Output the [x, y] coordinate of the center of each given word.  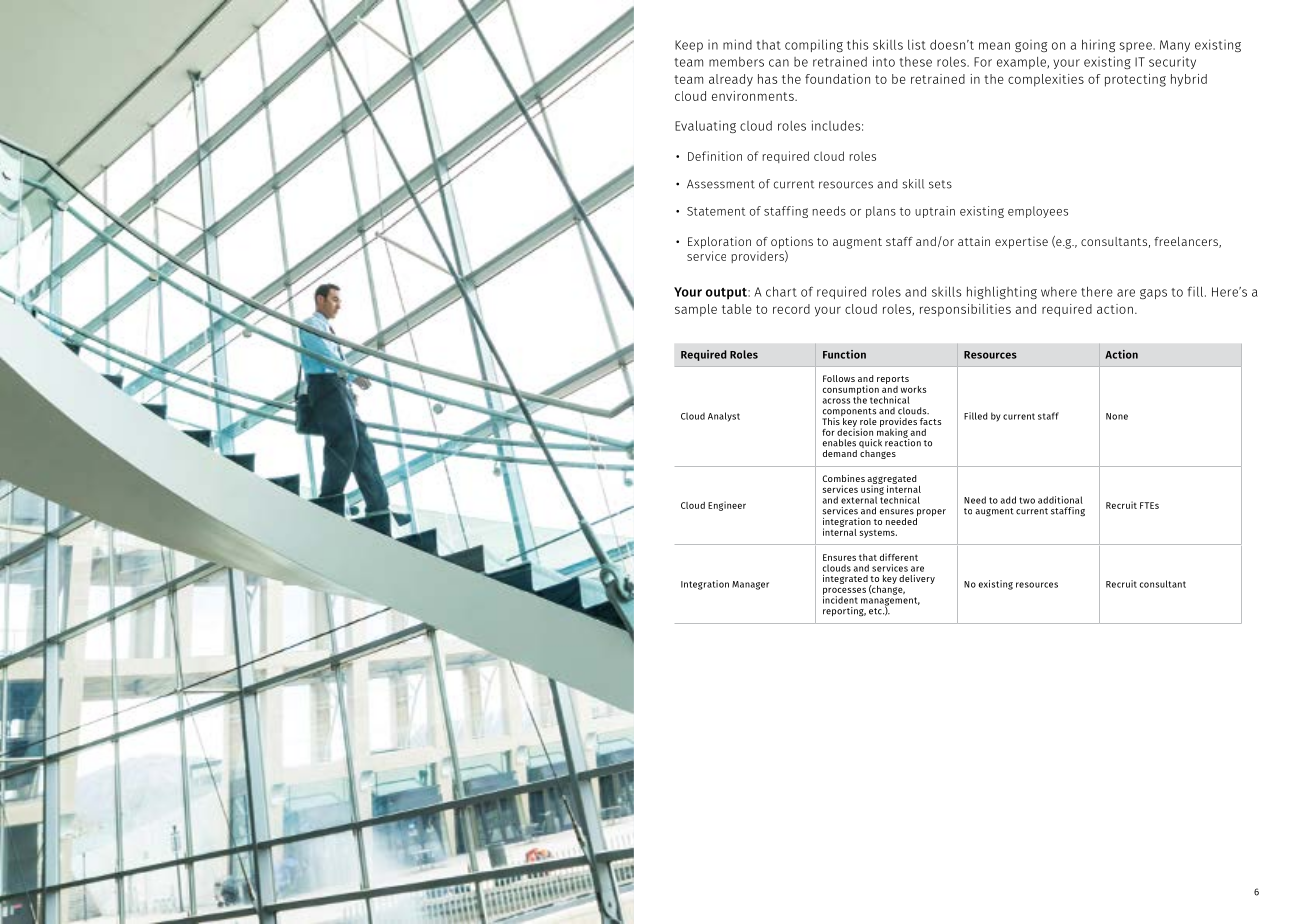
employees [1038, 212]
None [1117, 416]
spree [1136, 47]
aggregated [891, 481]
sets [940, 184]
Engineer [727, 506]
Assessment [721, 184]
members [736, 62]
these [915, 62]
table [737, 309]
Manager [750, 585]
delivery [917, 579]
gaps [1153, 294]
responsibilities [965, 310]
